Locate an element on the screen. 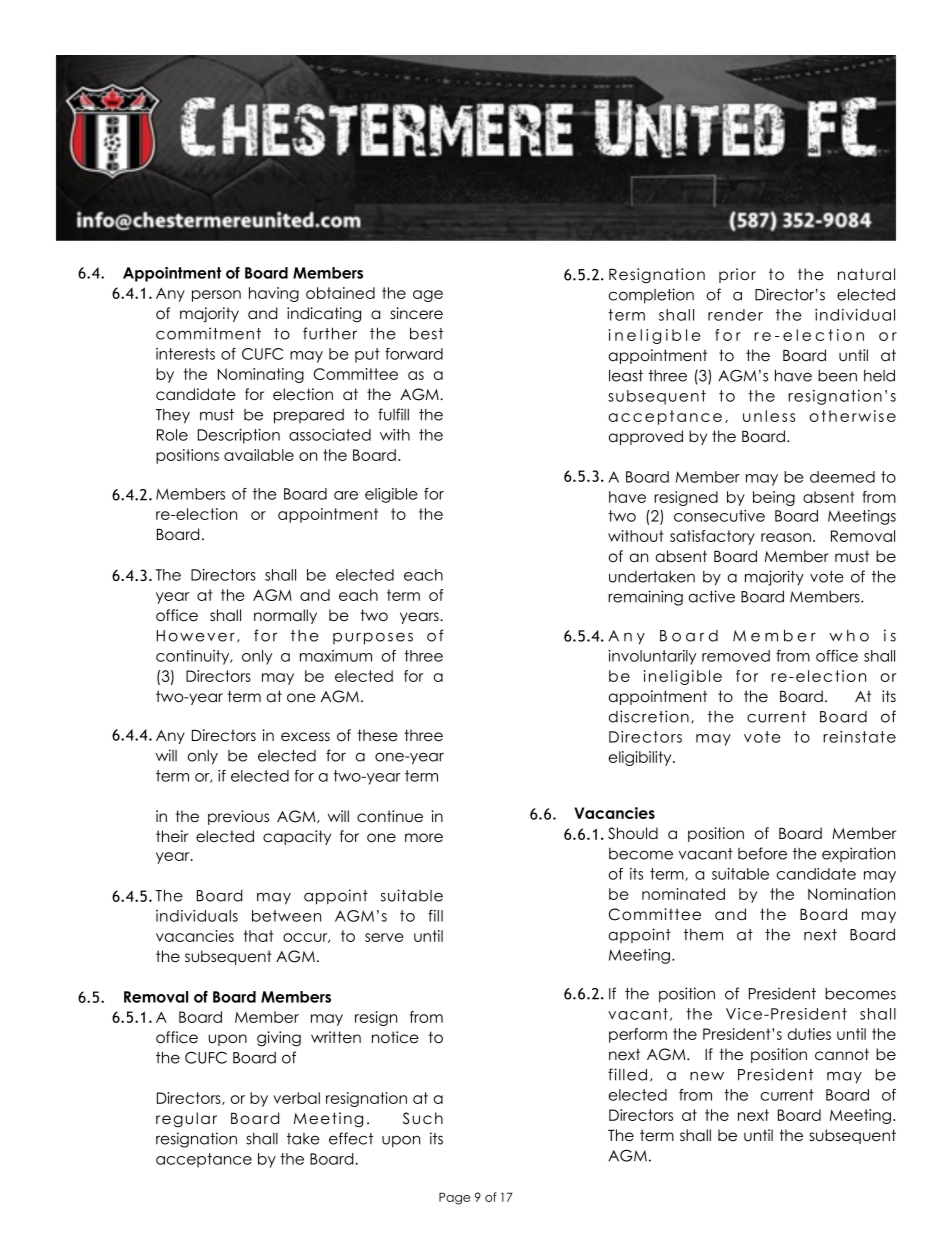 The height and width of the screenshot is (1233, 952). more is located at coordinates (424, 838).
